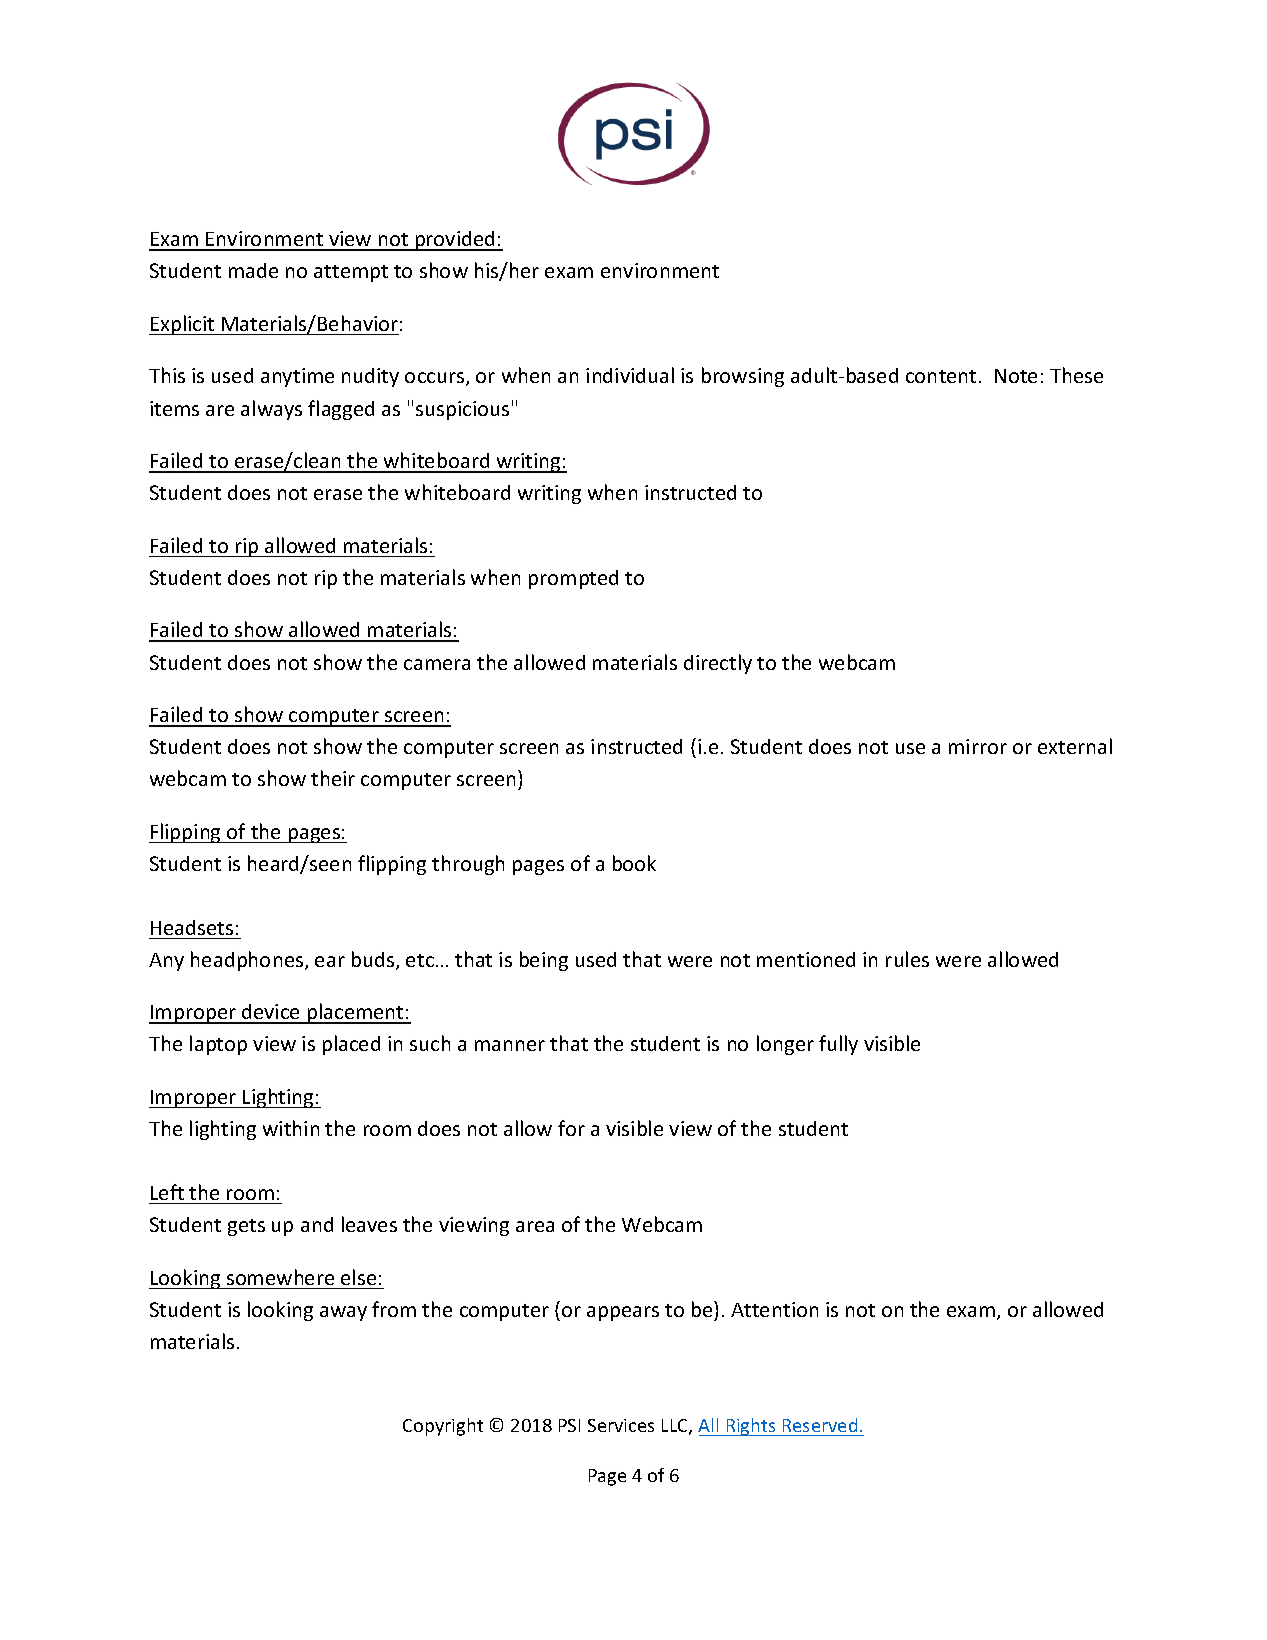 This screenshot has width=1267, height=1640. I want to click on external, so click(1075, 746).
